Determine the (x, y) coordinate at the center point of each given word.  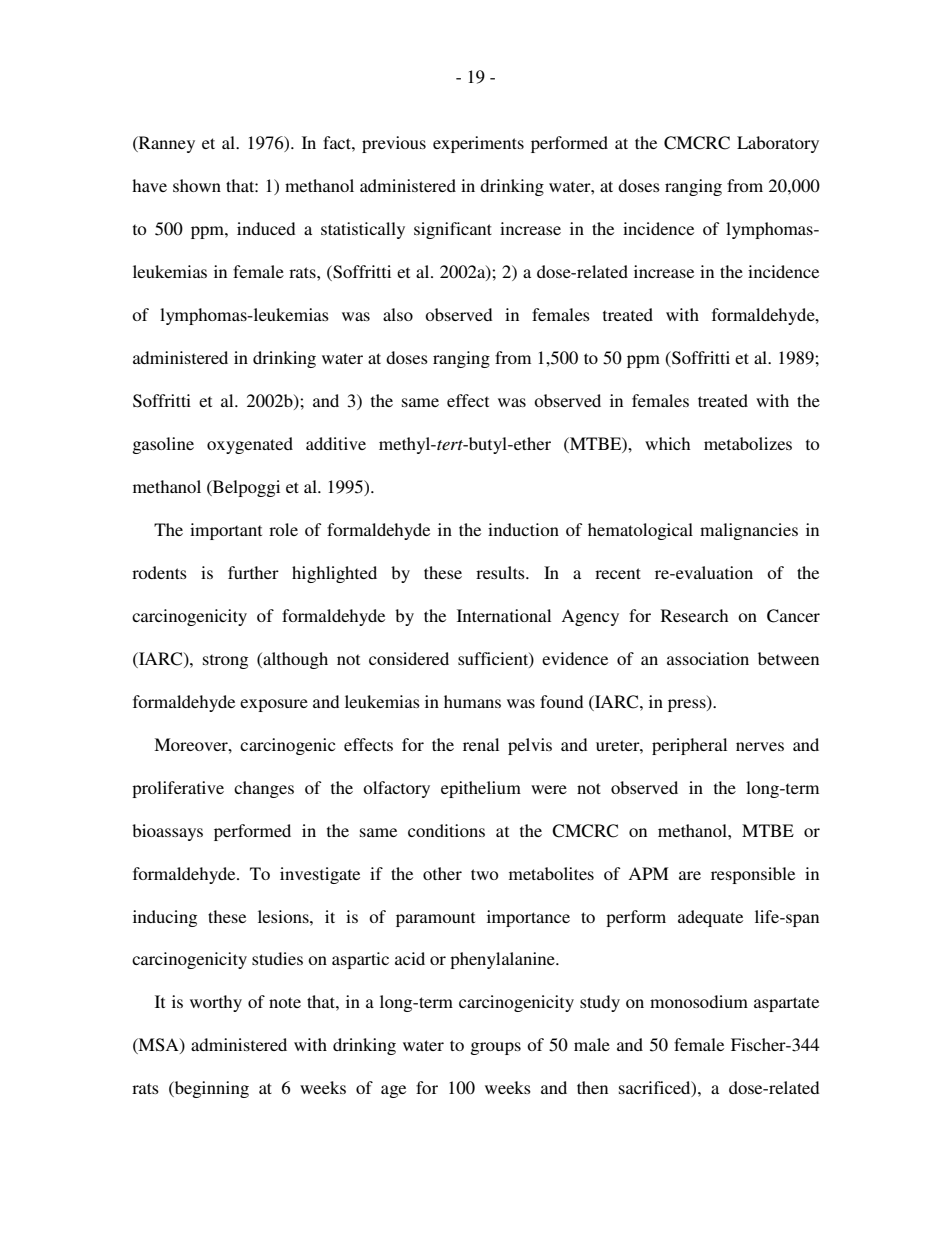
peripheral (689, 746)
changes (264, 789)
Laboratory (778, 144)
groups (496, 1048)
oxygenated (250, 445)
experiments (478, 144)
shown (197, 185)
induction (523, 529)
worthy (216, 1003)
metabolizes (748, 443)
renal (481, 744)
